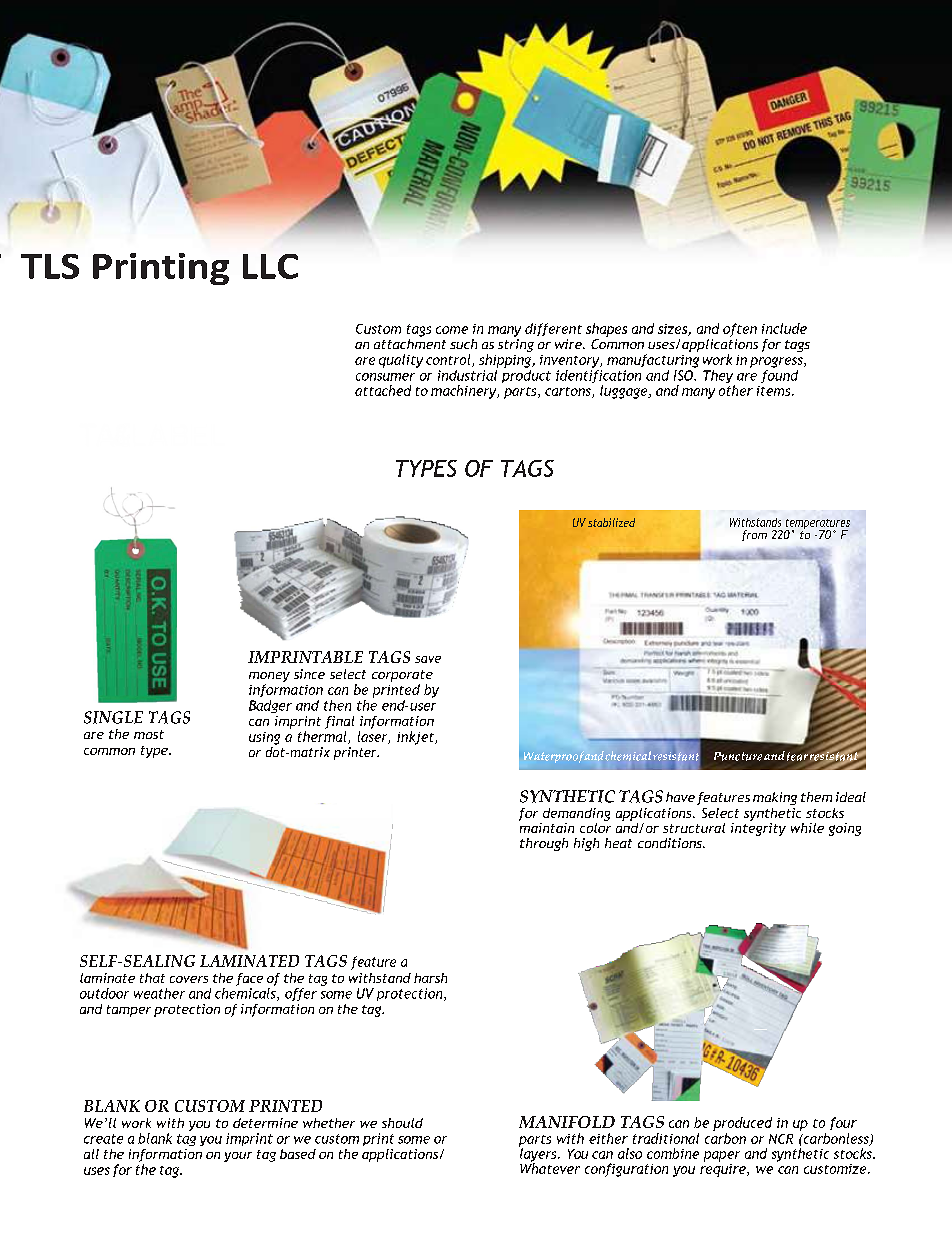 The image size is (952, 1233). I want to click on come, so click(452, 330).
